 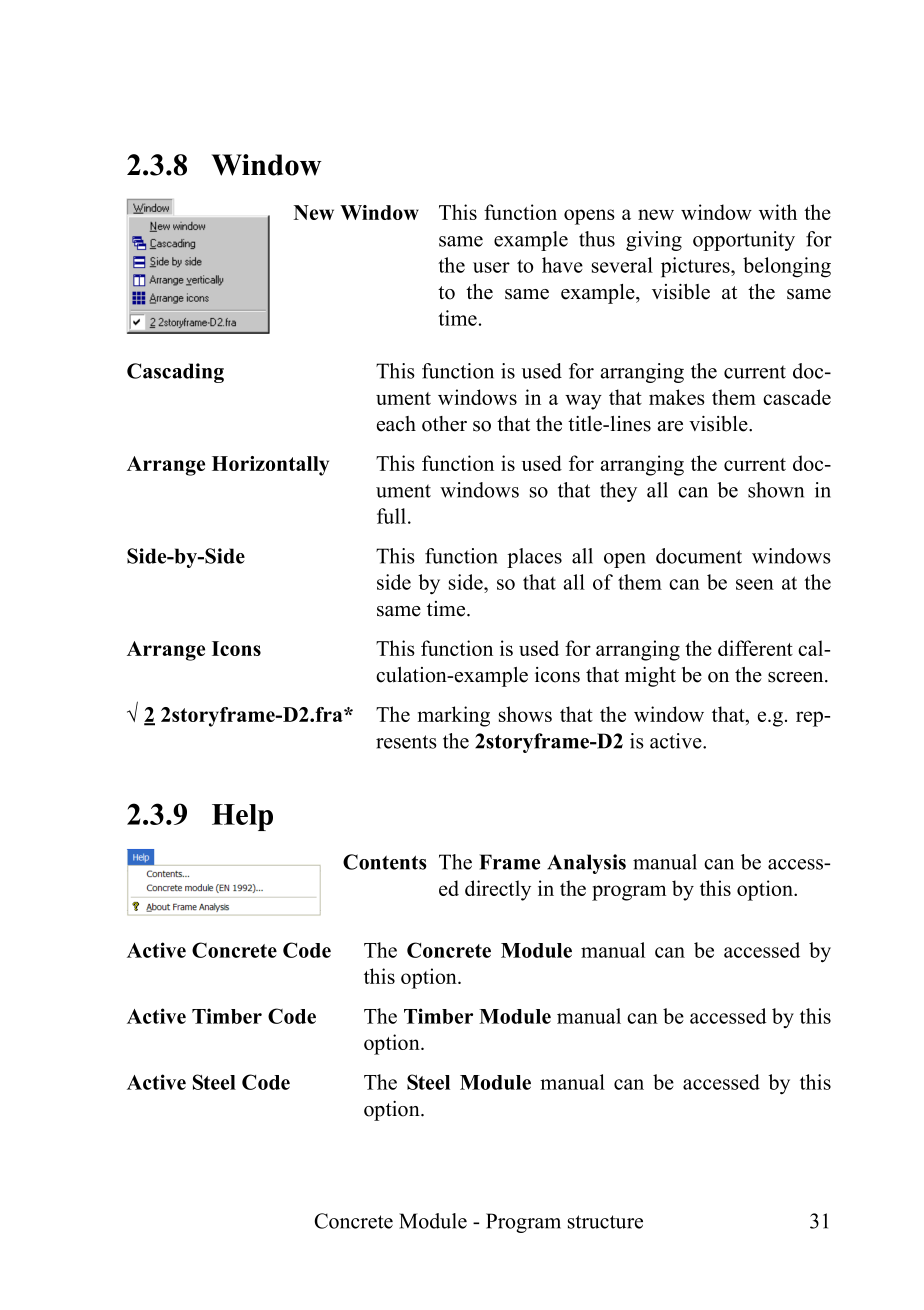 What do you see at coordinates (605, 1222) in the screenshot?
I see `structure` at bounding box center [605, 1222].
